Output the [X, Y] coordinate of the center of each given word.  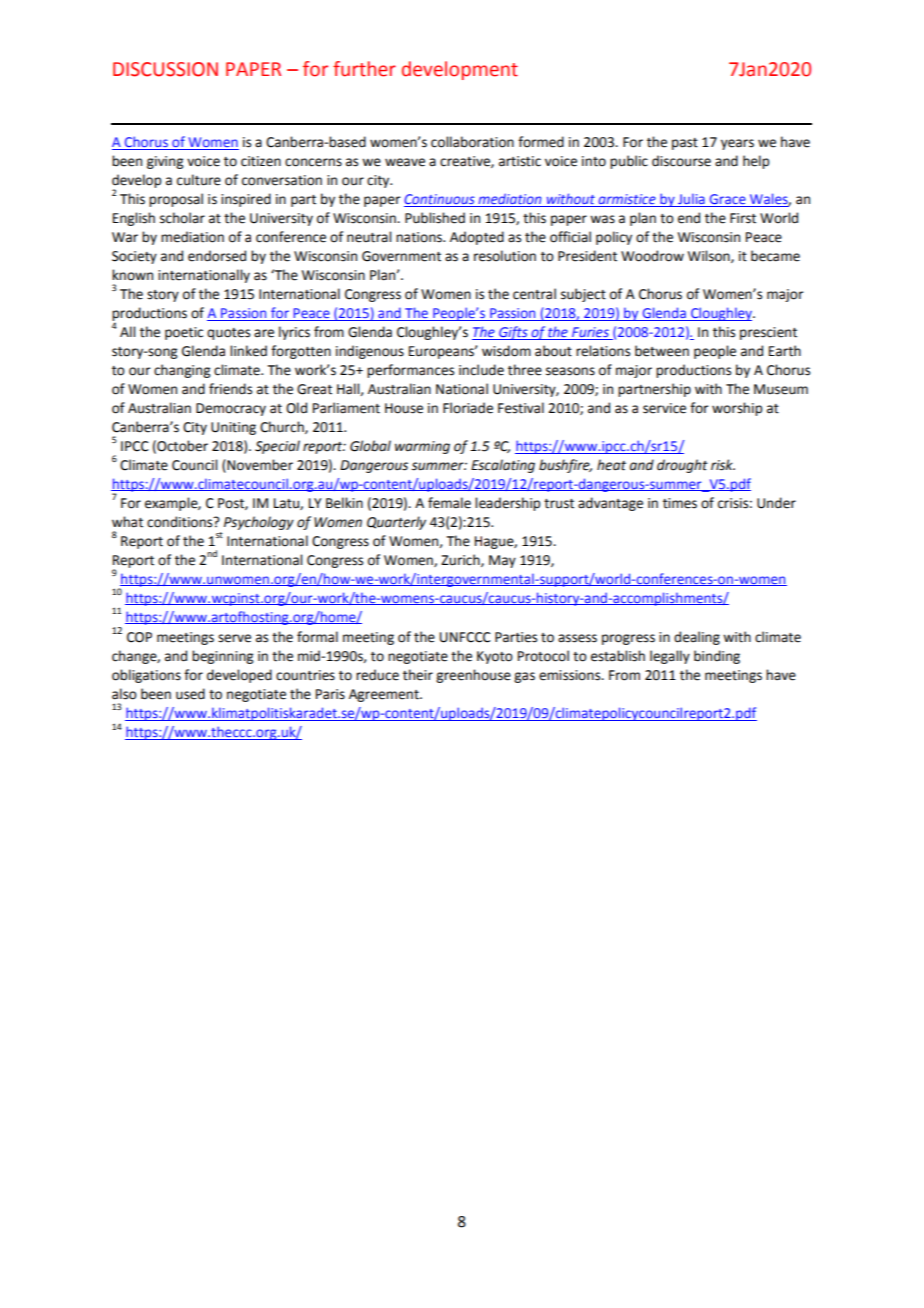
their [418, 675]
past [685, 144]
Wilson [710, 256]
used [190, 694]
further [364, 69]
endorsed [217, 256]
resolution [505, 256]
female [449, 503]
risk [723, 465]
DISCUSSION [165, 69]
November [259, 465]
